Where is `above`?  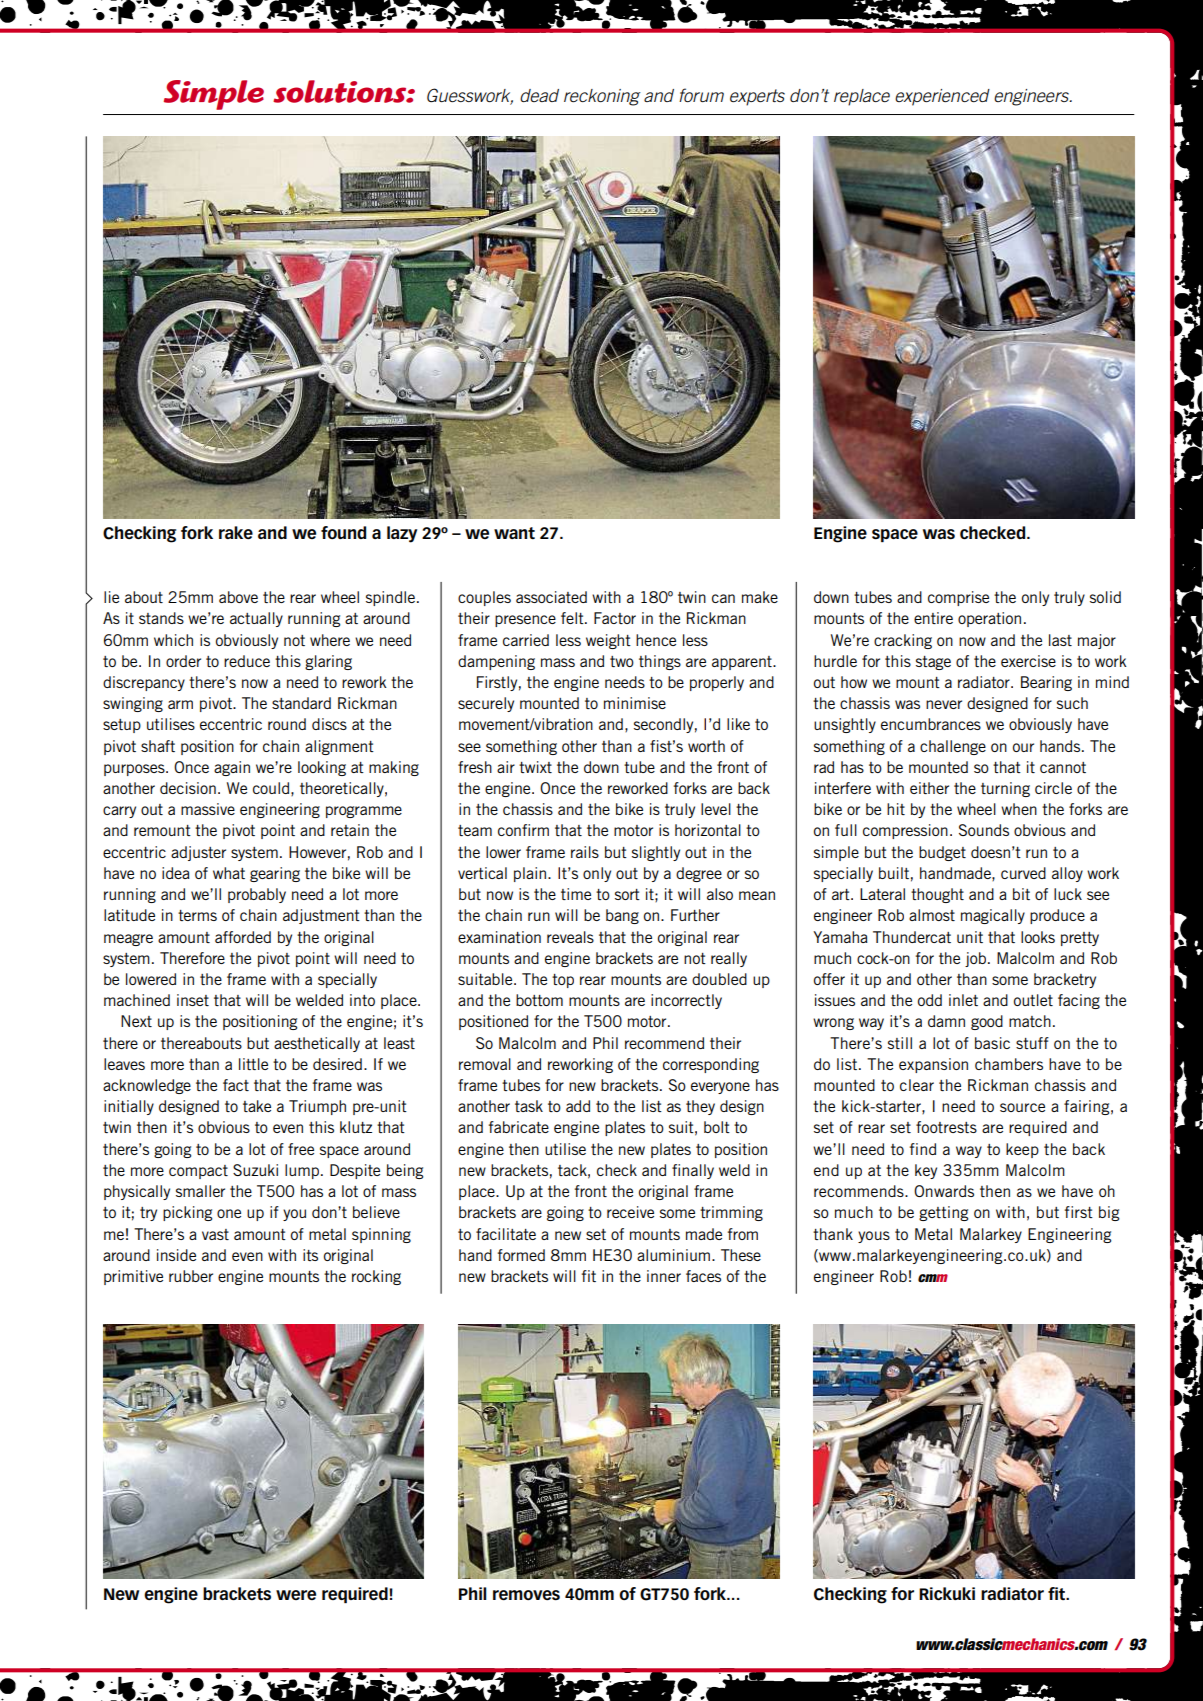
above is located at coordinates (238, 597).
